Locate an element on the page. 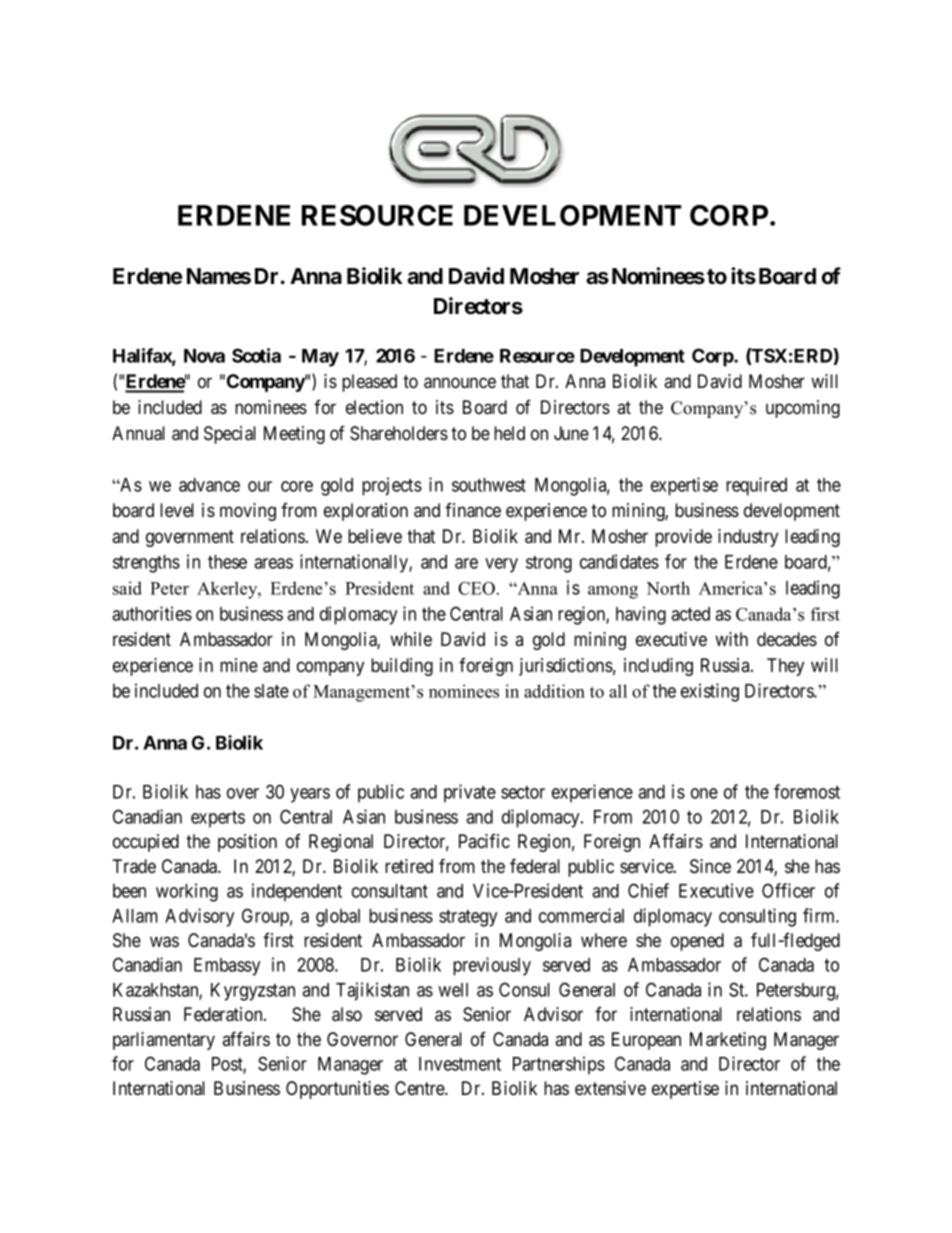 The image size is (952, 1233). acted is located at coordinates (690, 614).
